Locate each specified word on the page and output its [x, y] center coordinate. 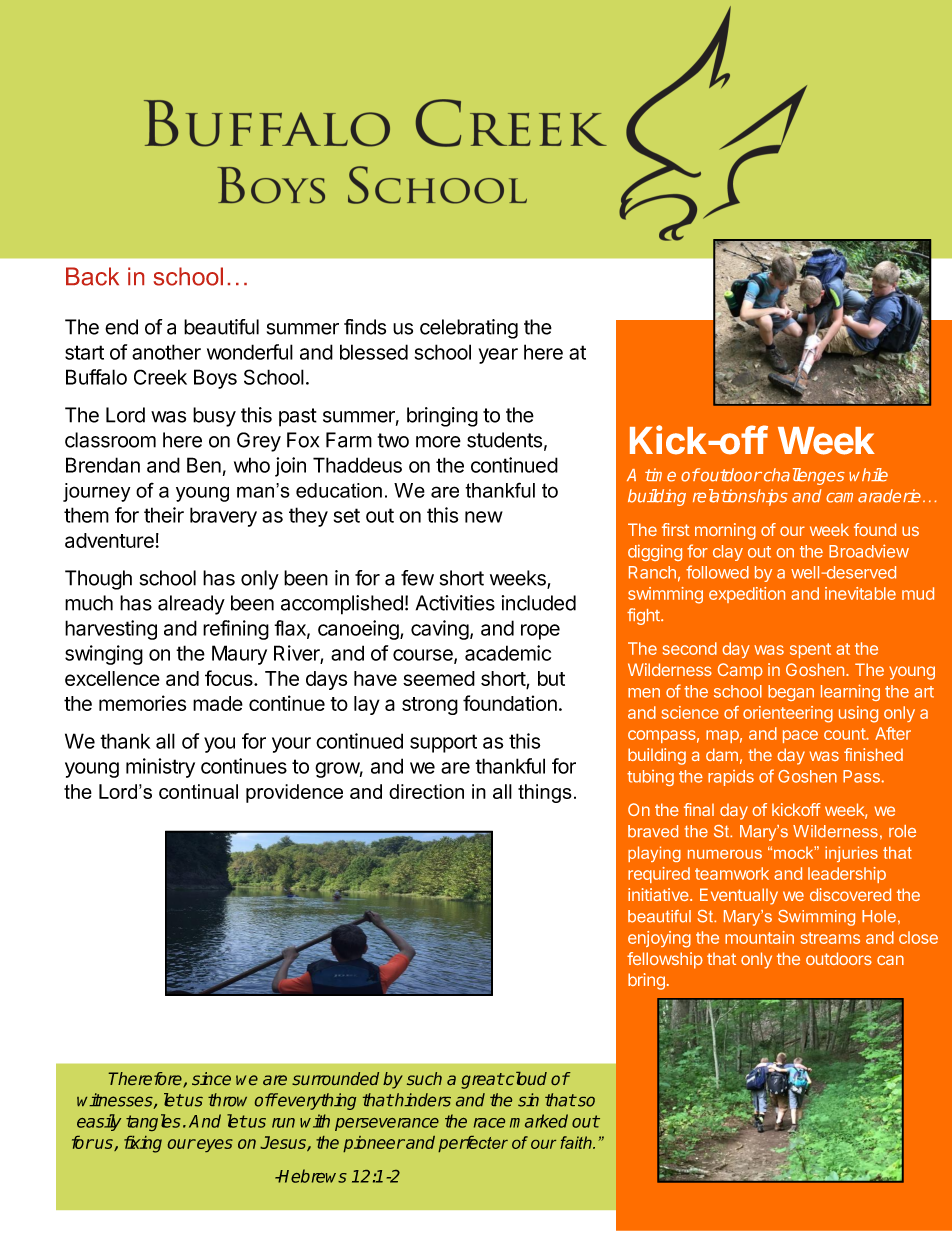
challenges [803, 476]
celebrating [469, 329]
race [489, 1123]
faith [577, 1142]
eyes [214, 1145]
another [166, 352]
